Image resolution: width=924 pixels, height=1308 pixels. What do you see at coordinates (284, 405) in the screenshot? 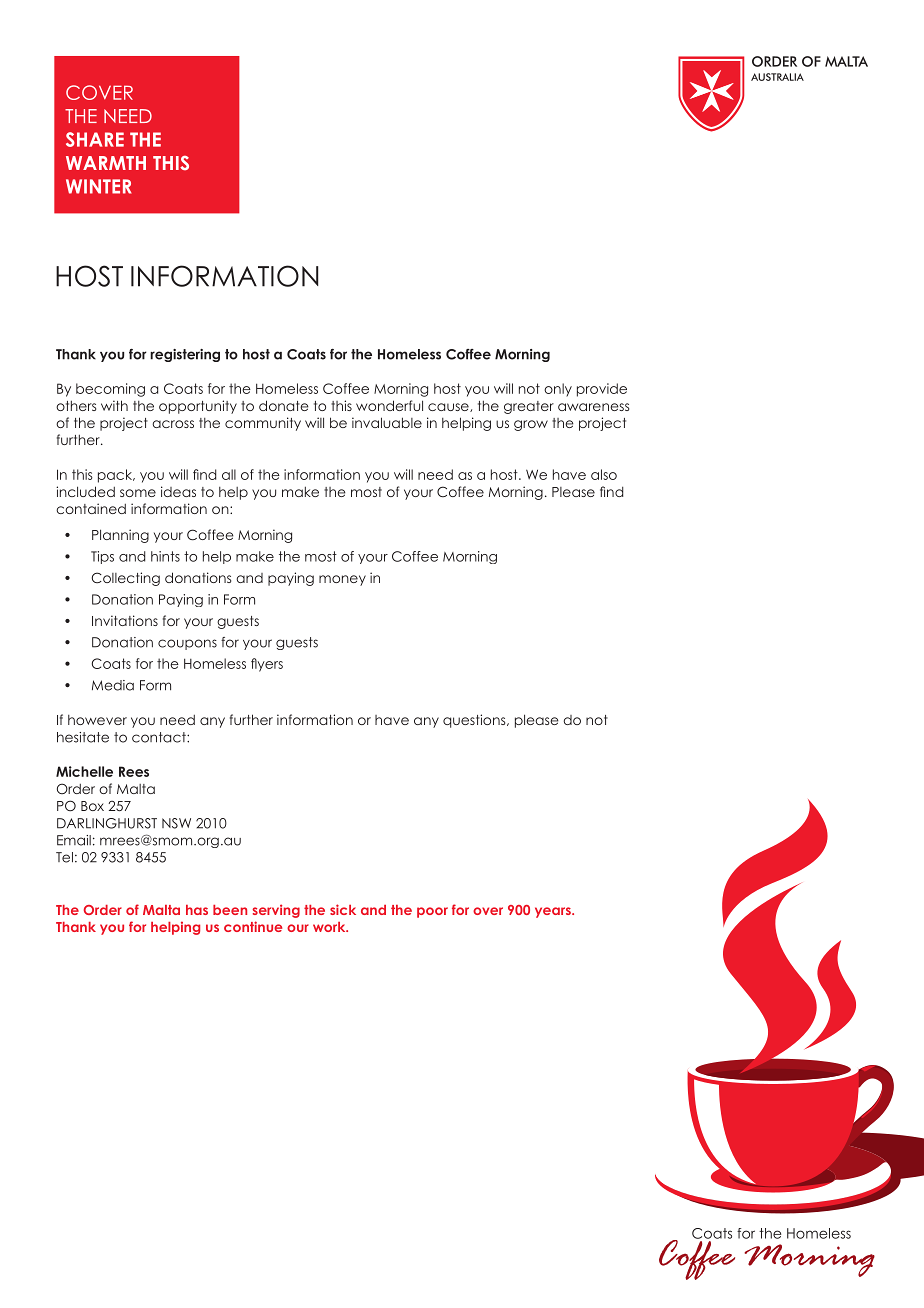
I see `donate` at bounding box center [284, 405].
